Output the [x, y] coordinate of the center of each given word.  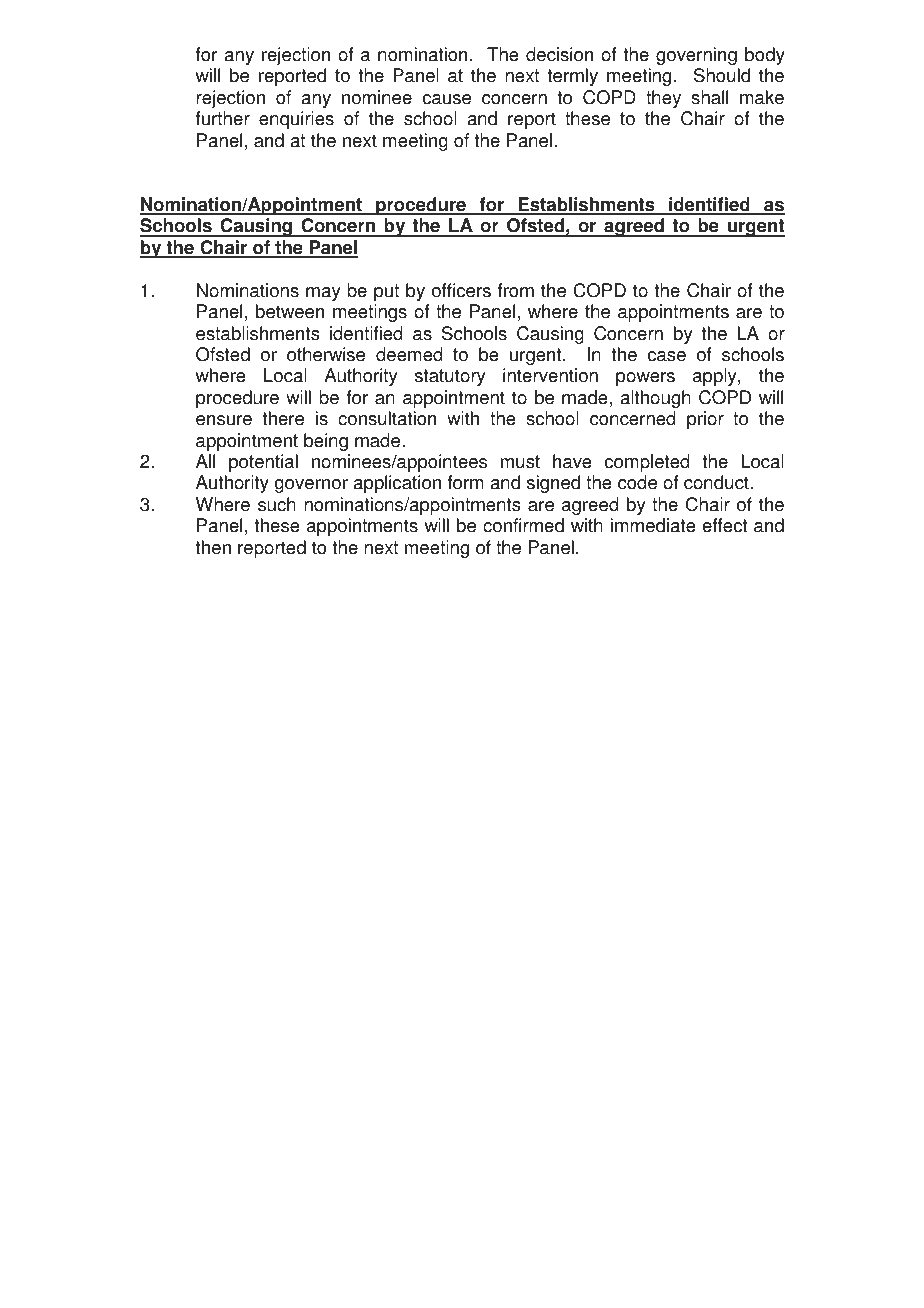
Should [722, 75]
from [516, 290]
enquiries [296, 120]
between [290, 311]
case [667, 356]
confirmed [523, 525]
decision [559, 54]
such [277, 504]
